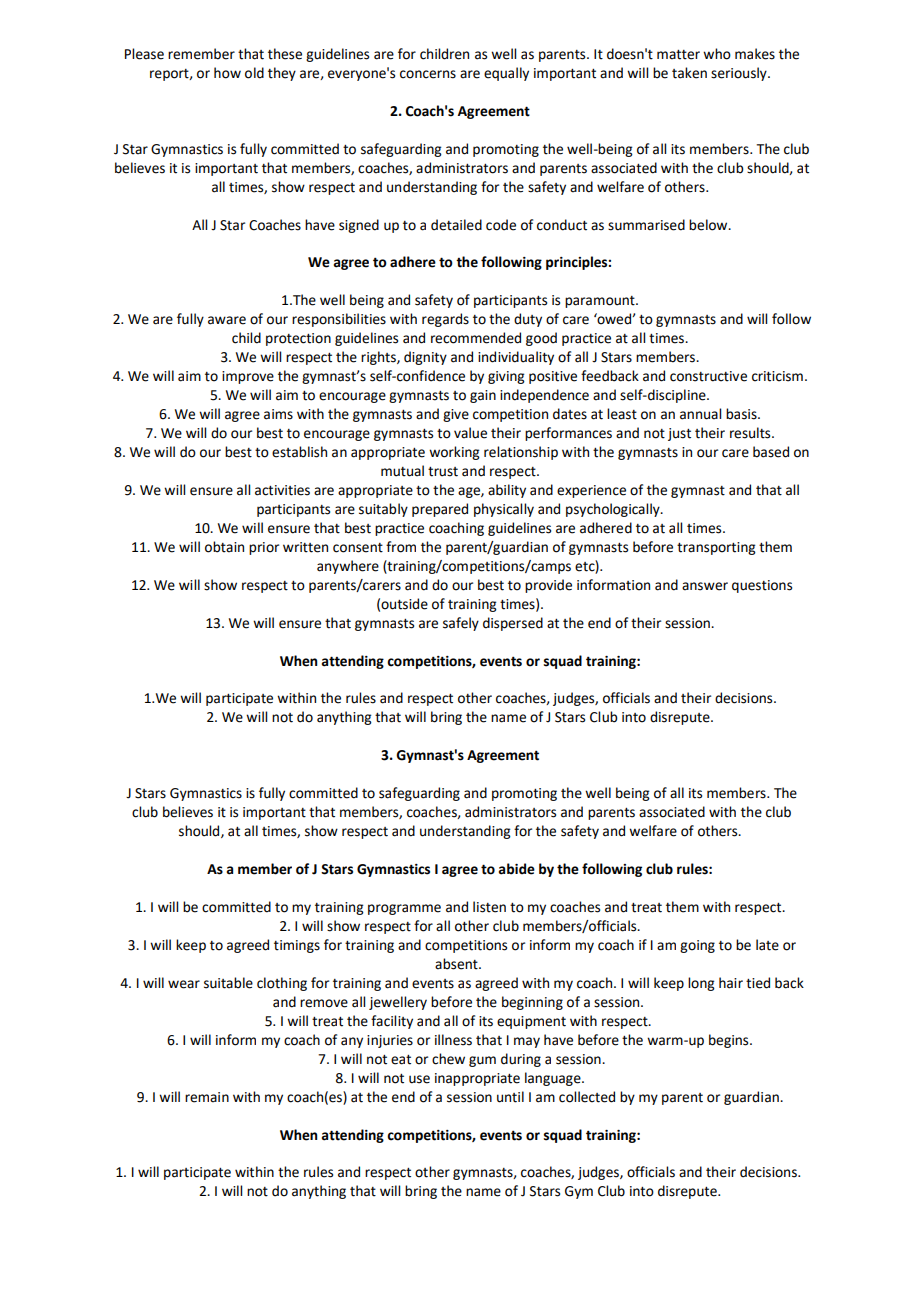 Image resolution: width=924 pixels, height=1307 pixels. I want to click on chew, so click(448, 1059).
